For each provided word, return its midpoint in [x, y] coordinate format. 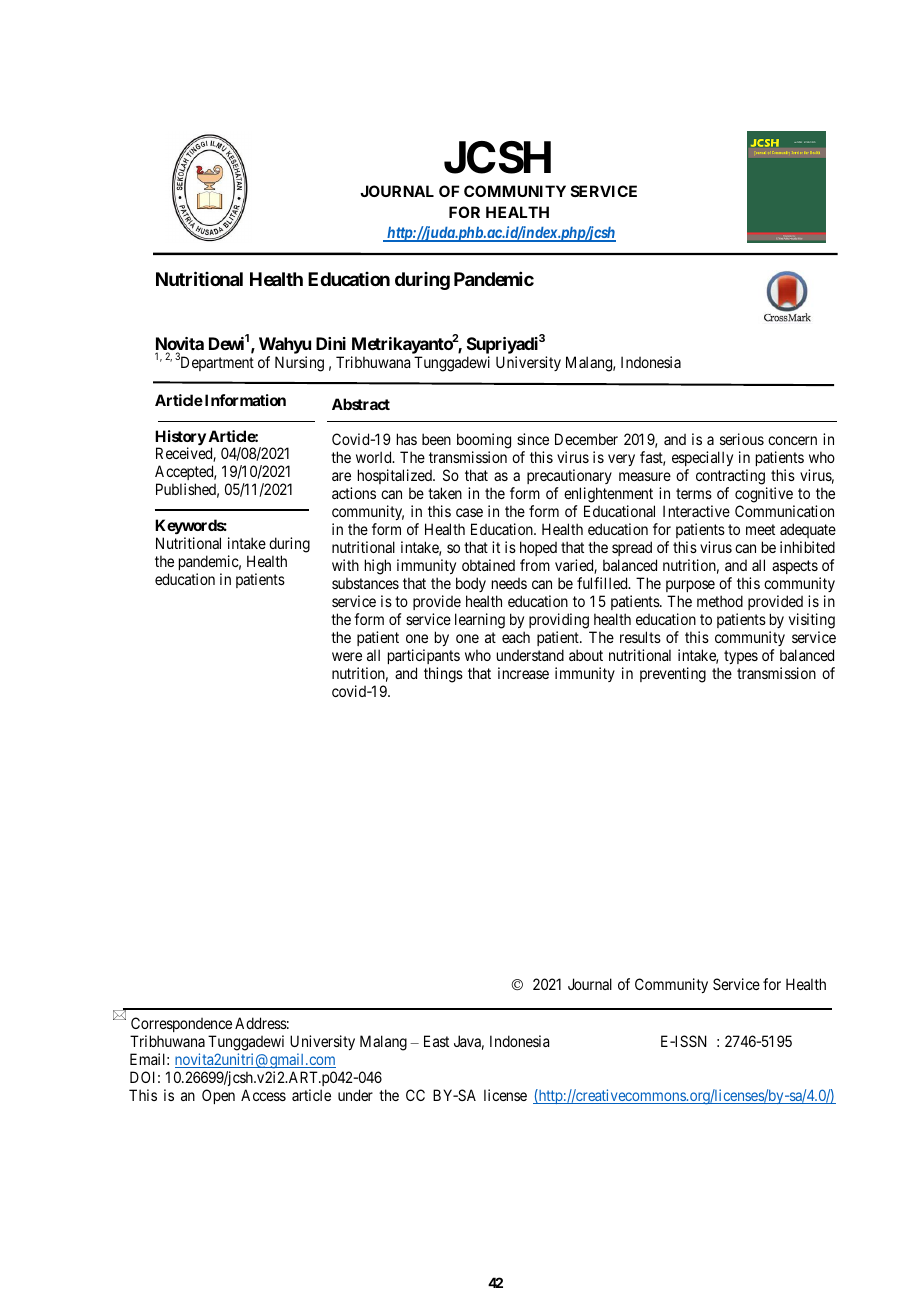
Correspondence [181, 1024]
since [533, 439]
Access [263, 1095]
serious [742, 439]
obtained [488, 565]
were [347, 656]
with [345, 565]
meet [760, 529]
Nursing [299, 364]
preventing [673, 675]
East [436, 1041]
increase [523, 673]
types [741, 657]
